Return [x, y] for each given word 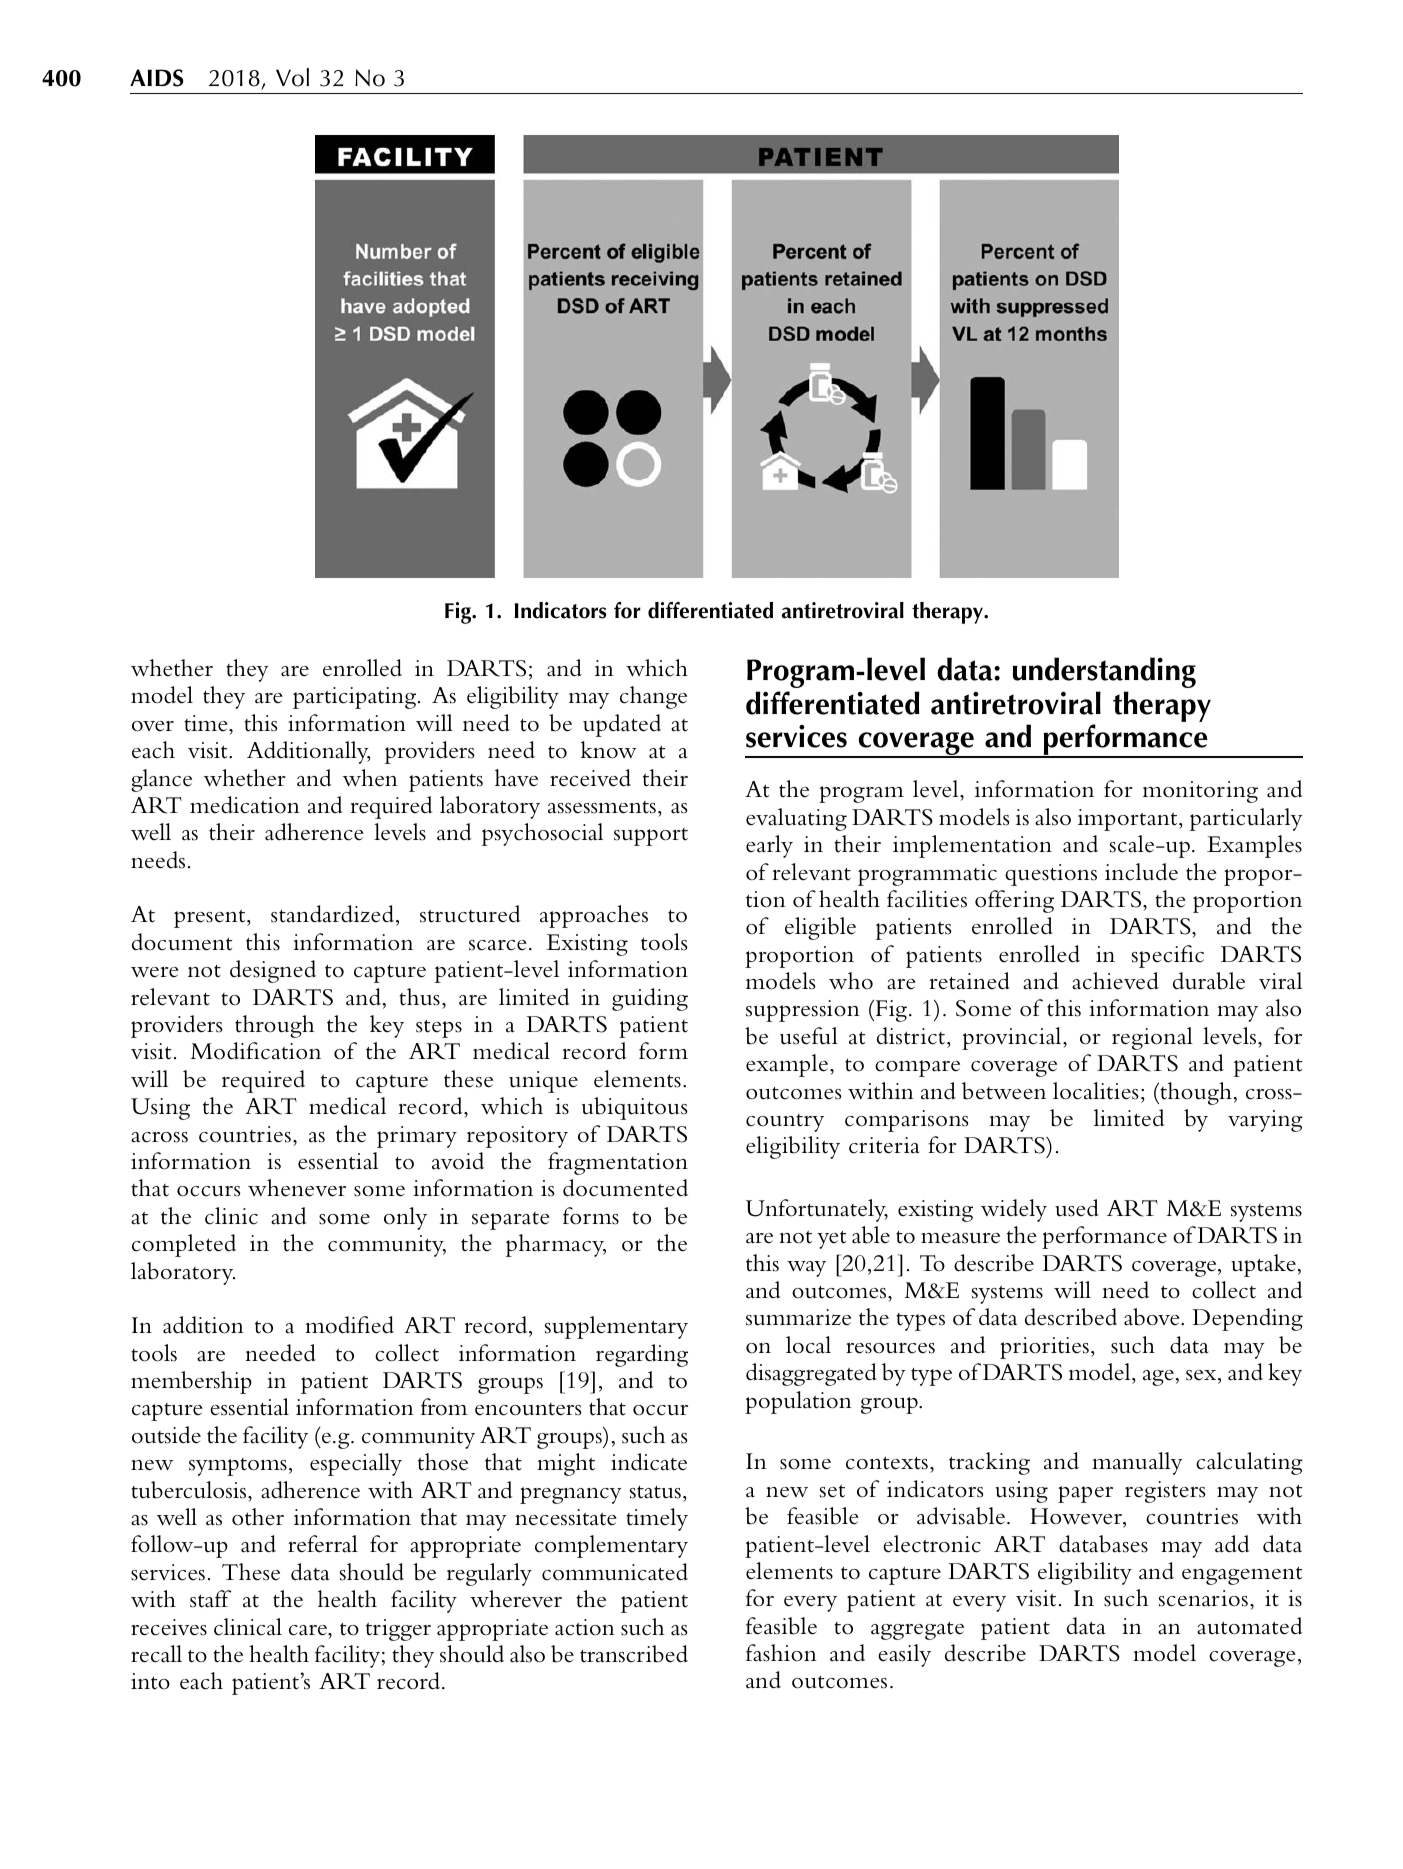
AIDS [156, 78]
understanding [1104, 672]
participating [356, 698]
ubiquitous [635, 1108]
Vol [292, 77]
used [1077, 1208]
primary [417, 1137]
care [309, 1630]
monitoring [1200, 792]
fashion [781, 1653]
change [653, 697]
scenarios [1203, 1598]
